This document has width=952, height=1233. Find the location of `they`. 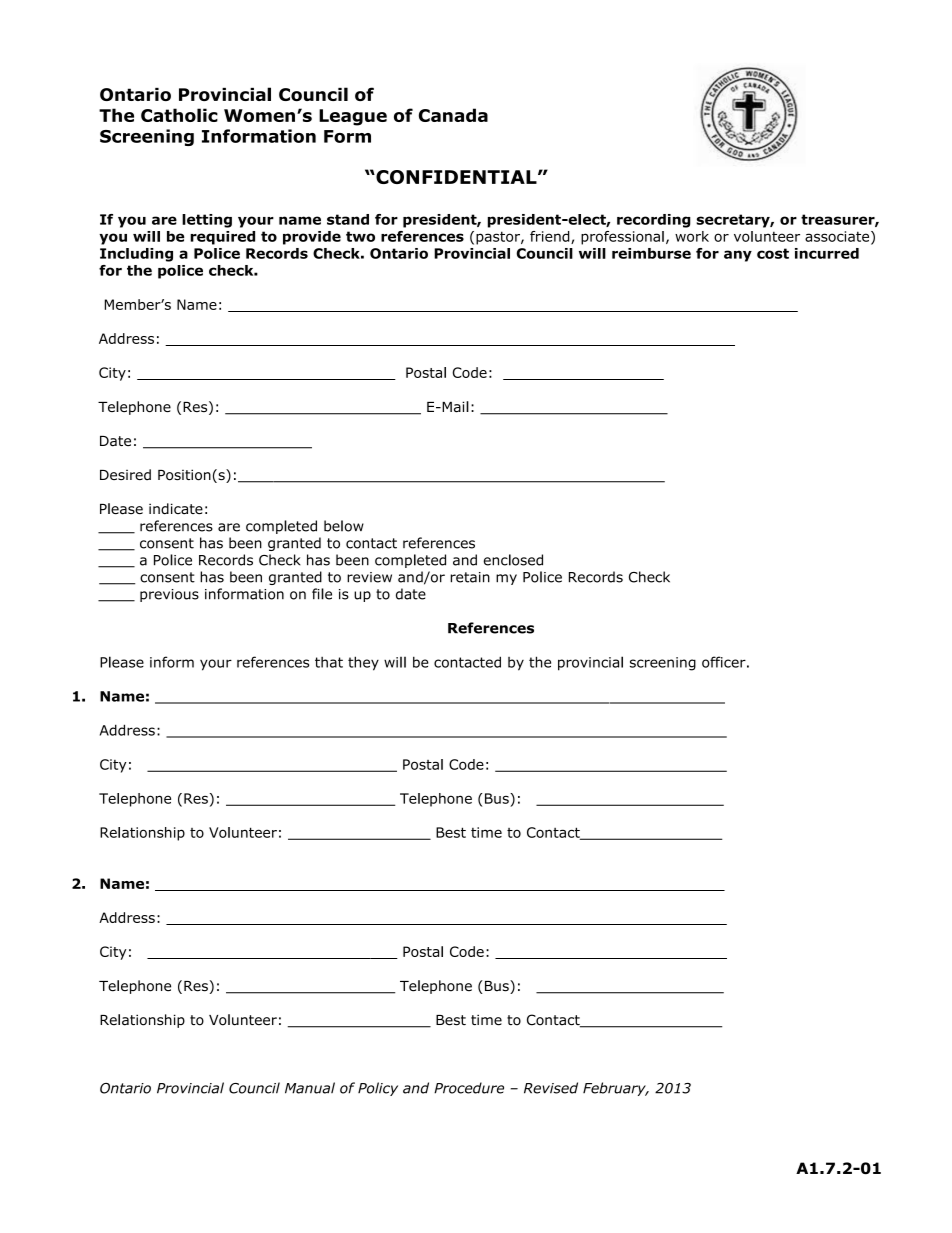

they is located at coordinates (363, 663).
